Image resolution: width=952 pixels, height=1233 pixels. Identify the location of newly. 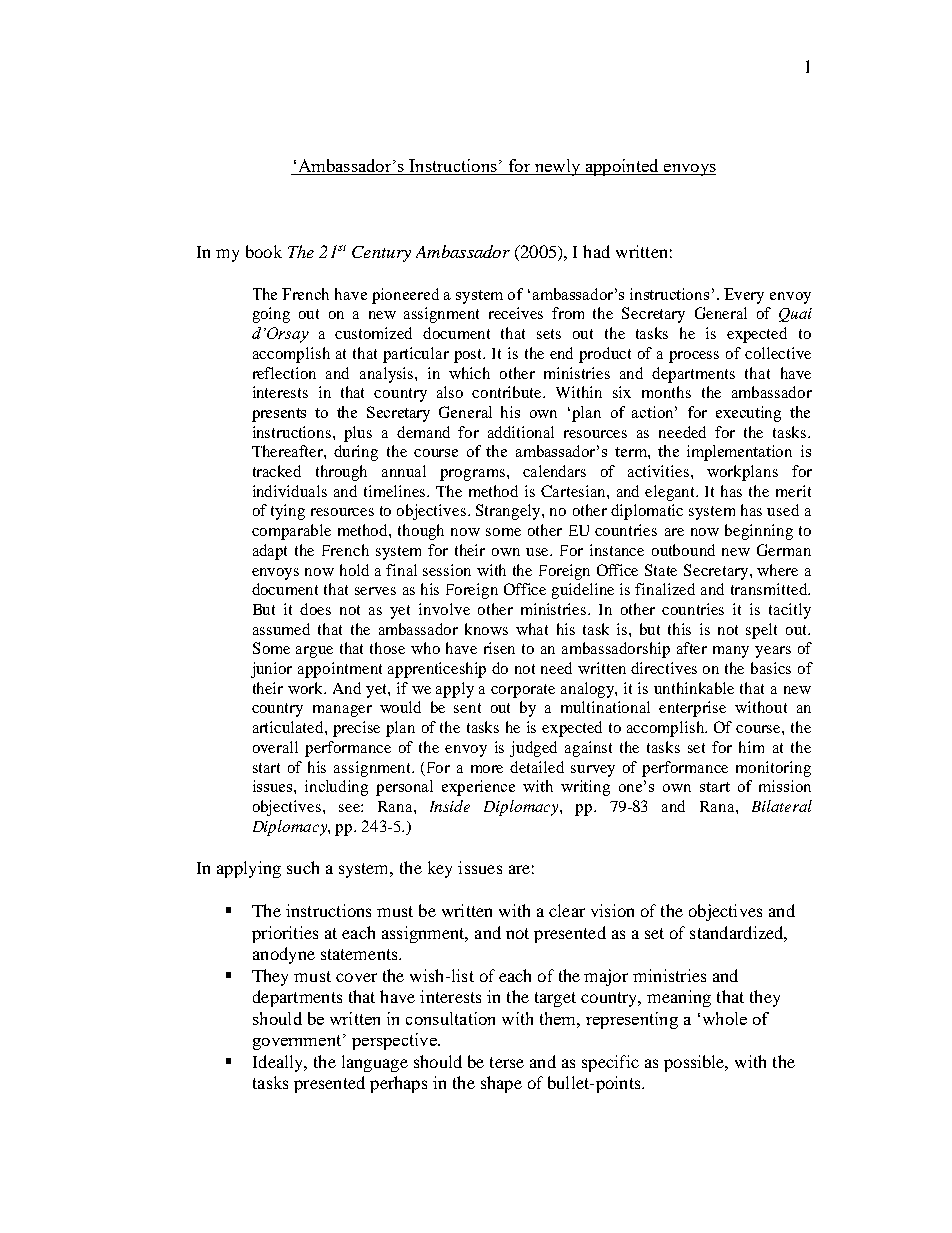
(557, 167).
